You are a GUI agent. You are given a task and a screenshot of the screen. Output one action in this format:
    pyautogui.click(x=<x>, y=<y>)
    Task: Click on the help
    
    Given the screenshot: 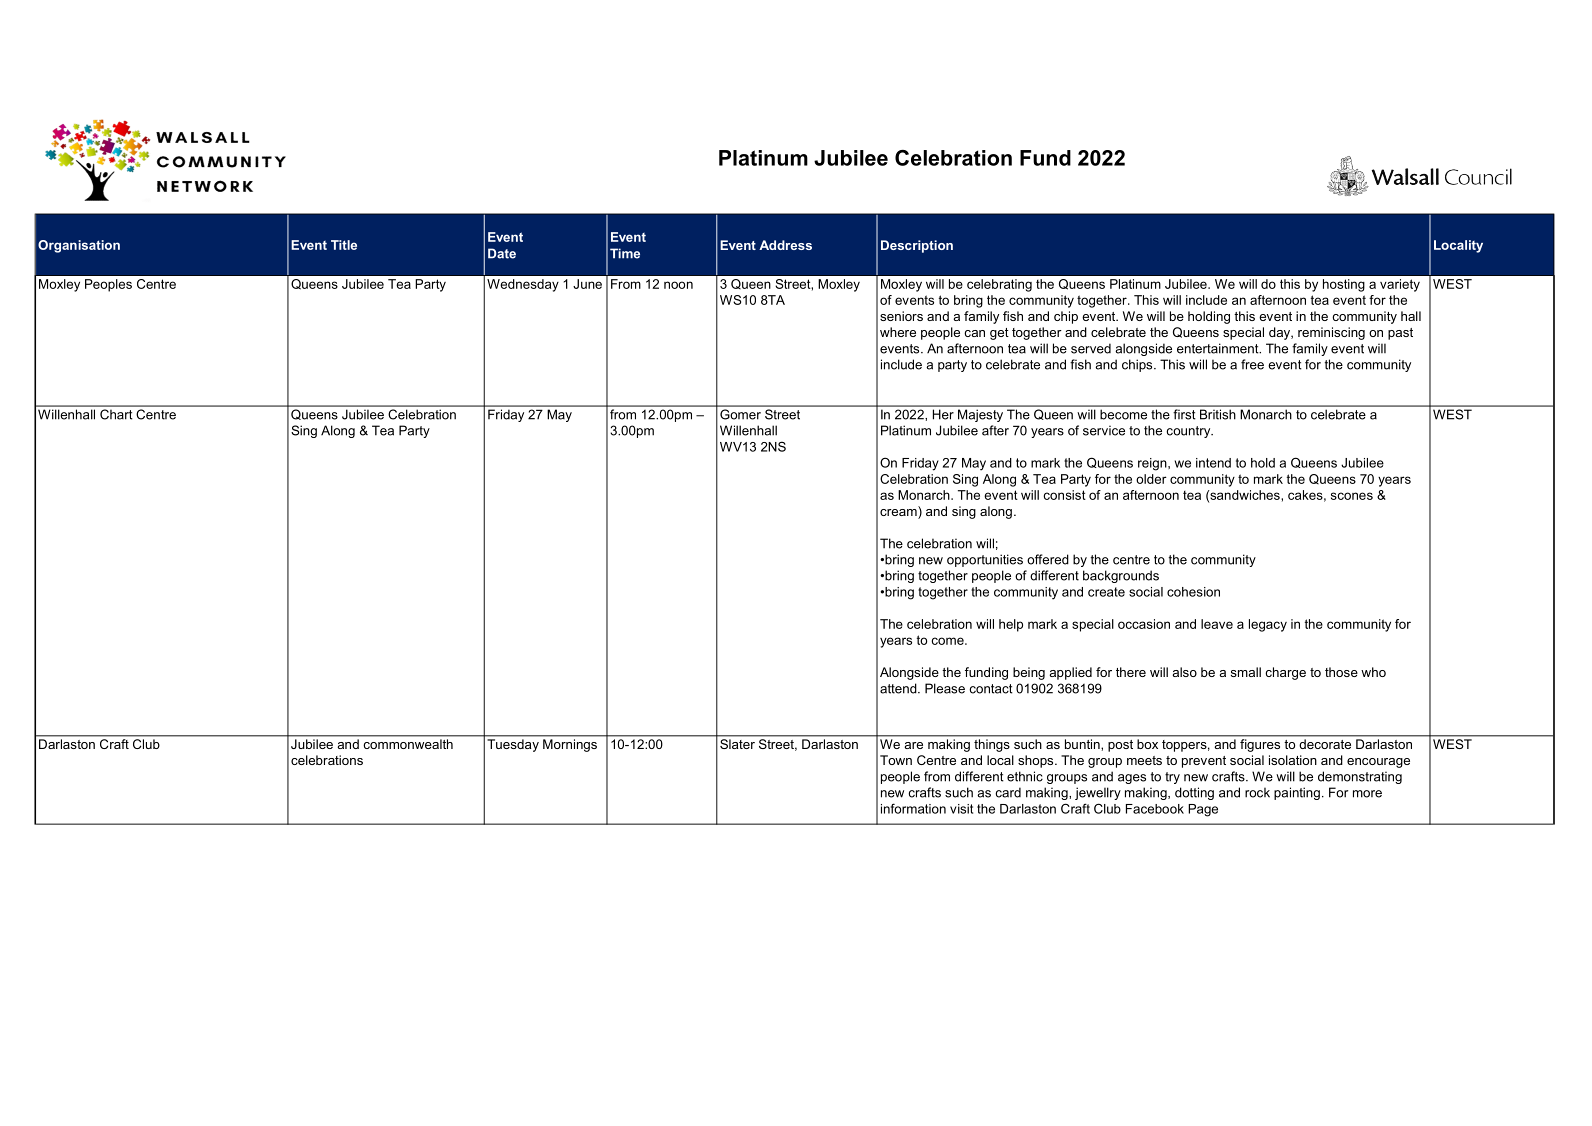 What is the action you would take?
    pyautogui.click(x=1011, y=625)
